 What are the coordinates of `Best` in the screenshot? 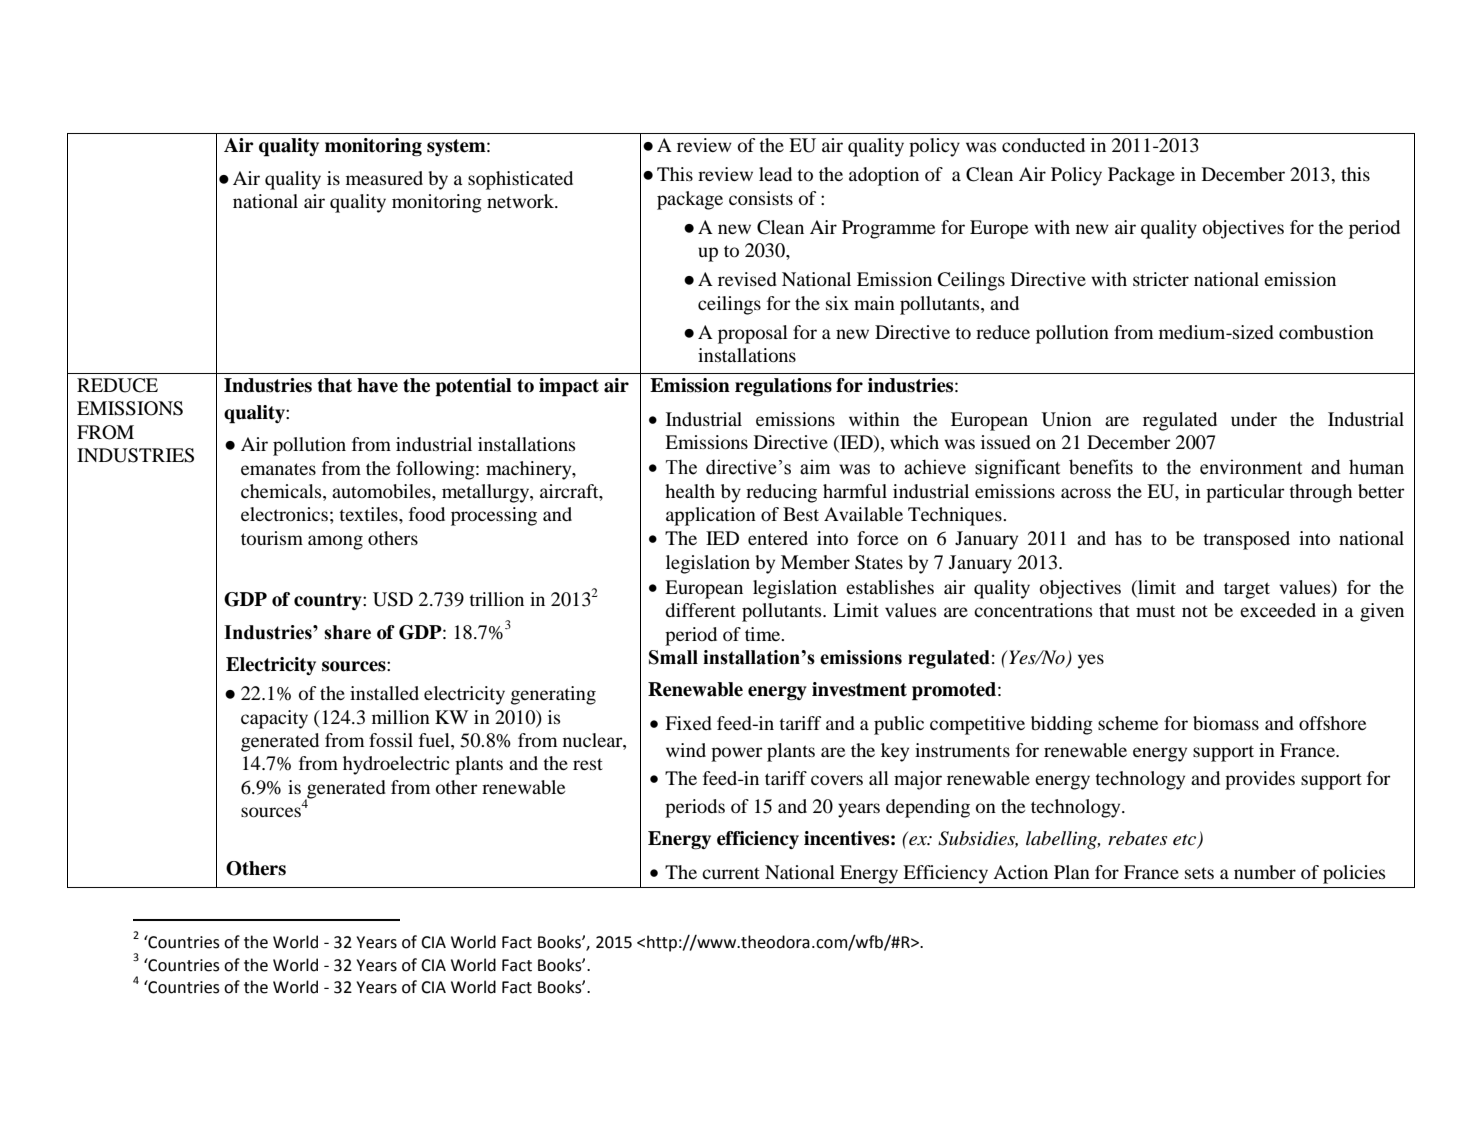 It's located at (801, 514).
